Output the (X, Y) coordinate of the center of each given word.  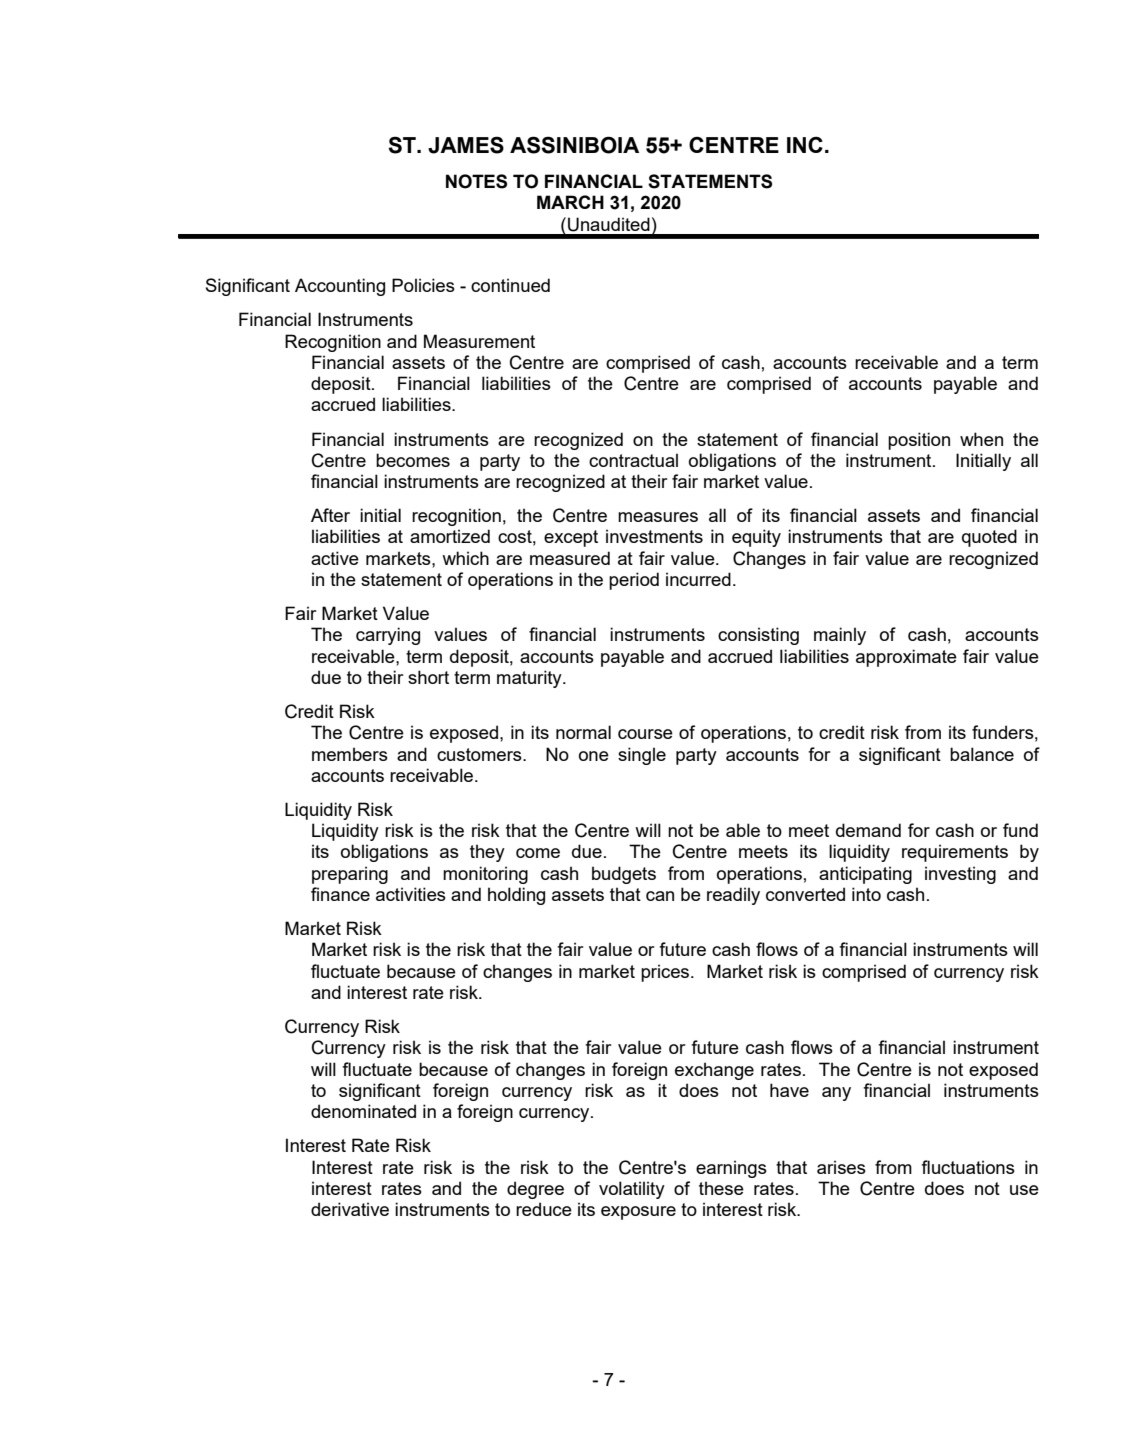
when (981, 439)
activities (411, 894)
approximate (906, 658)
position (919, 441)
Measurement (479, 341)
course (645, 734)
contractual (633, 460)
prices (666, 973)
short (428, 677)
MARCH (570, 202)
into (866, 894)
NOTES (476, 181)
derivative (350, 1209)
